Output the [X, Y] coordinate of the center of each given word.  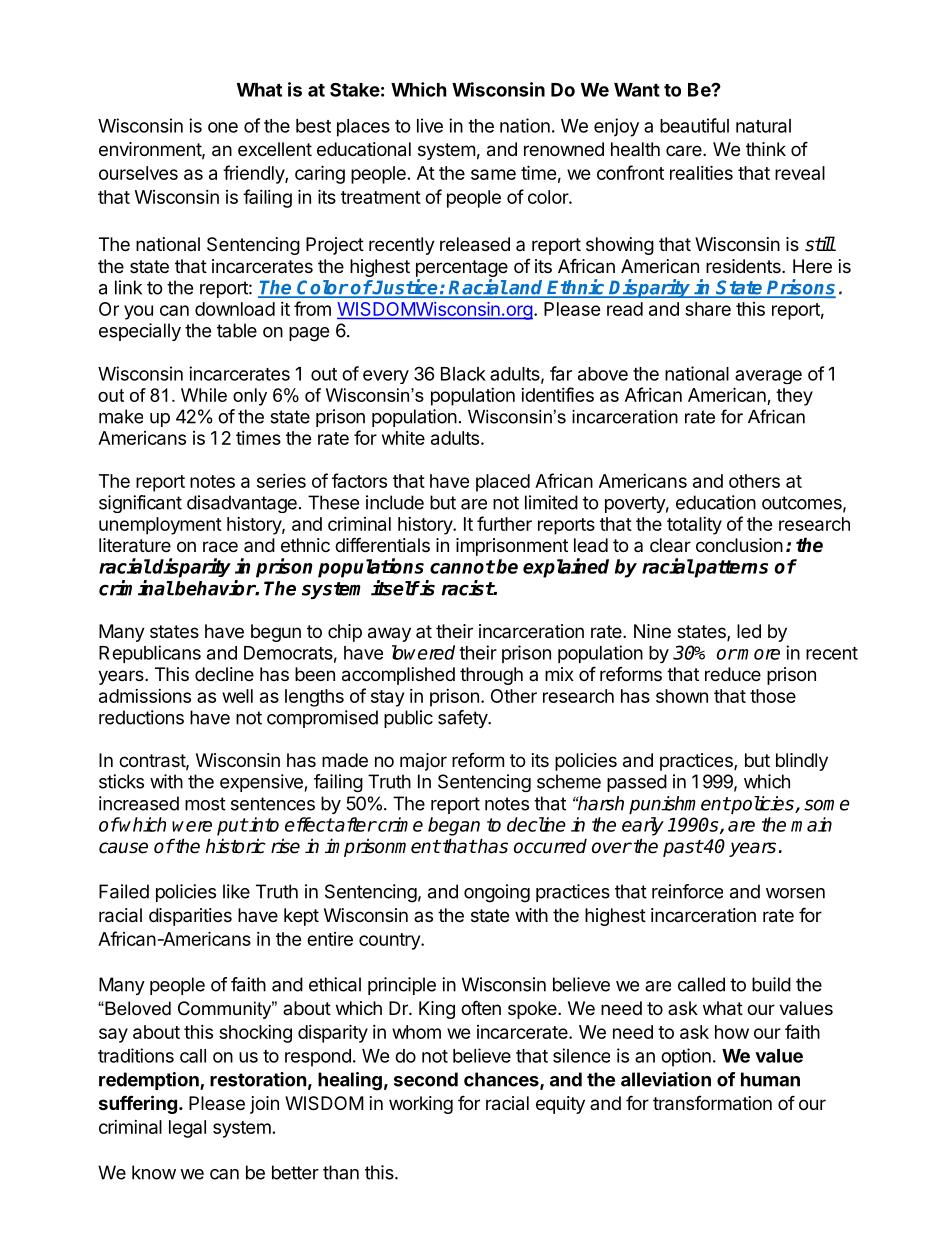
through [491, 676]
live [430, 125]
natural [763, 126]
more [758, 654]
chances [502, 1080]
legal [187, 1129]
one [223, 127]
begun [276, 633]
